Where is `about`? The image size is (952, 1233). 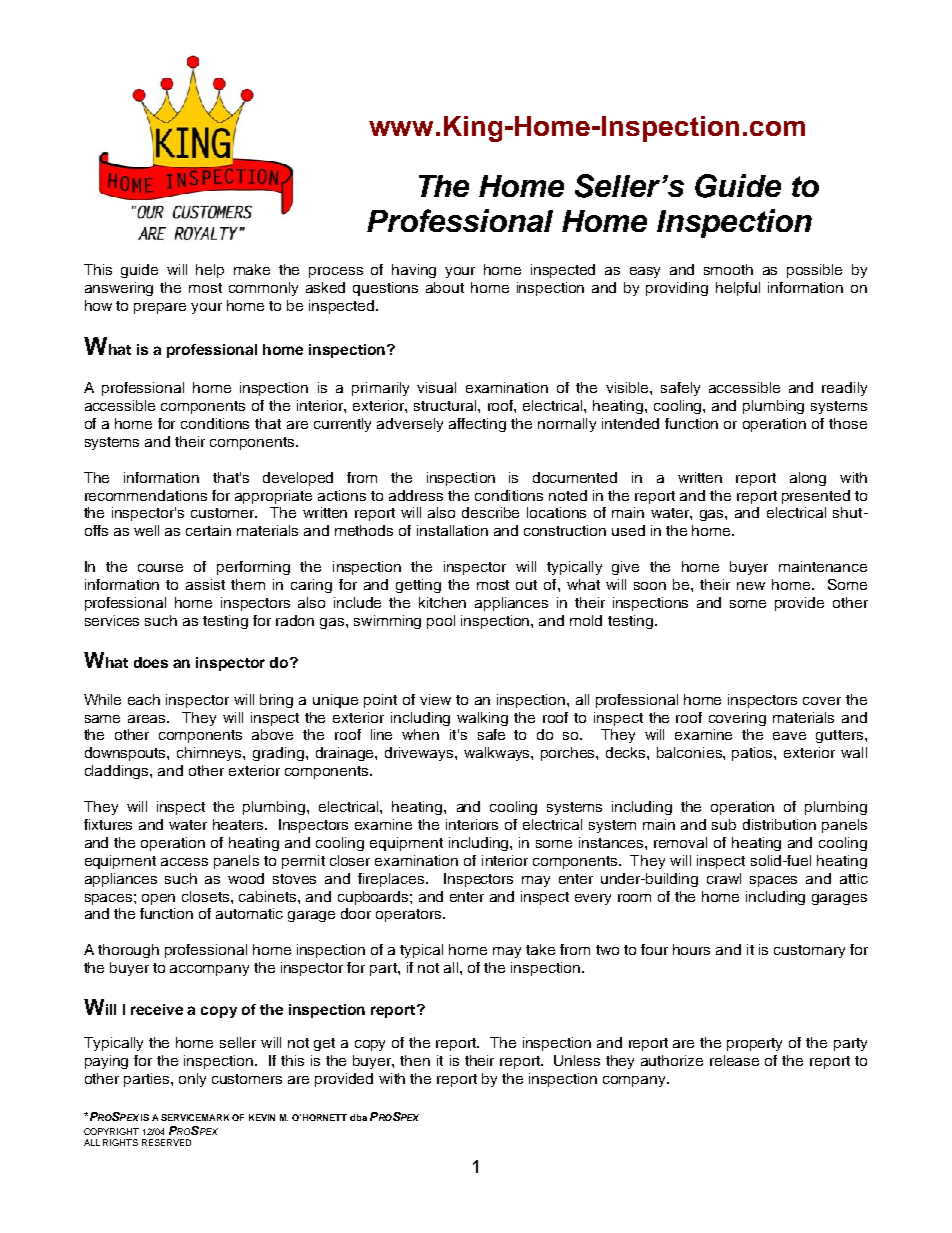
about is located at coordinates (445, 287).
